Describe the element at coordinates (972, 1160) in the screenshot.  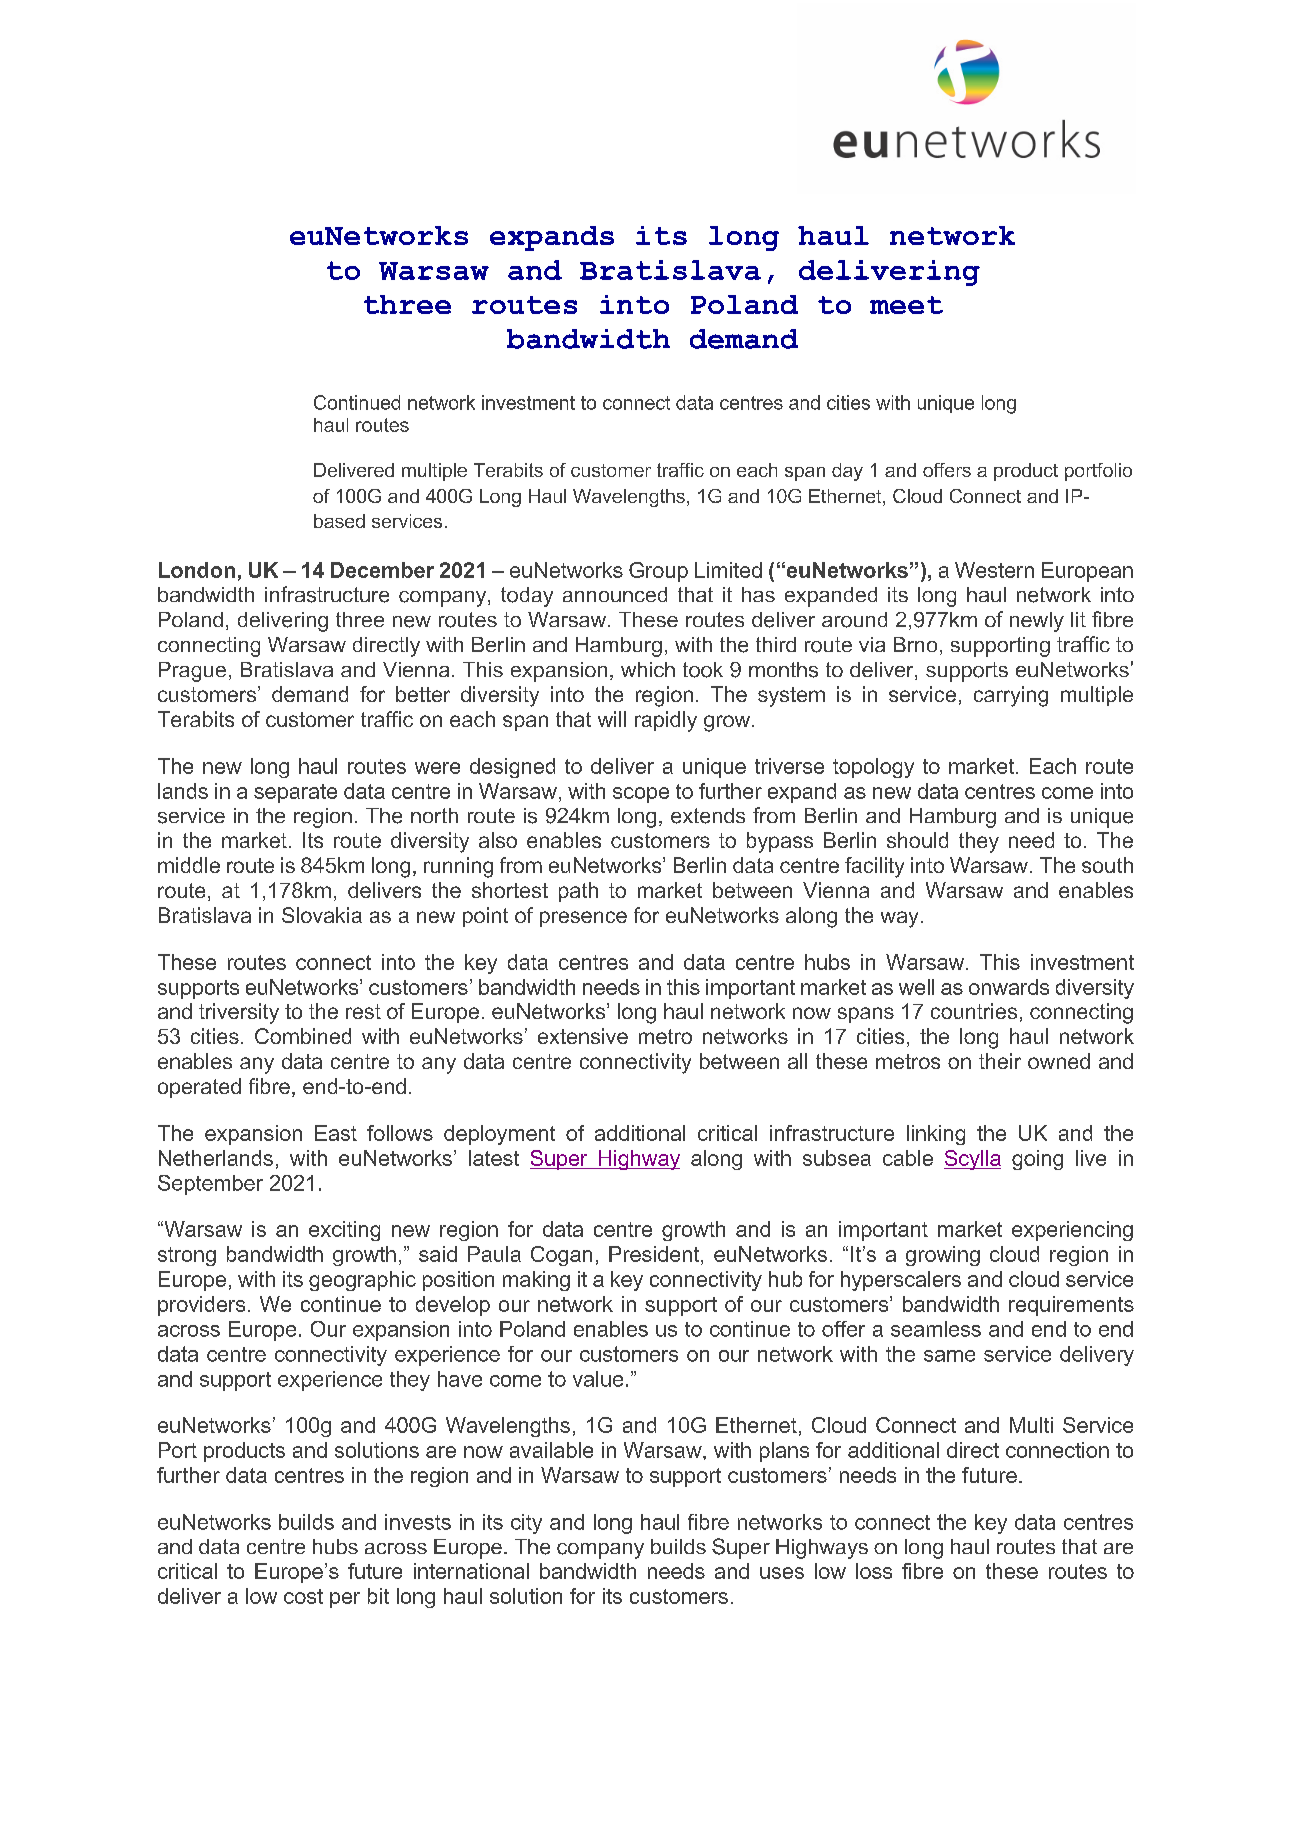
I see `Scylla` at that location.
